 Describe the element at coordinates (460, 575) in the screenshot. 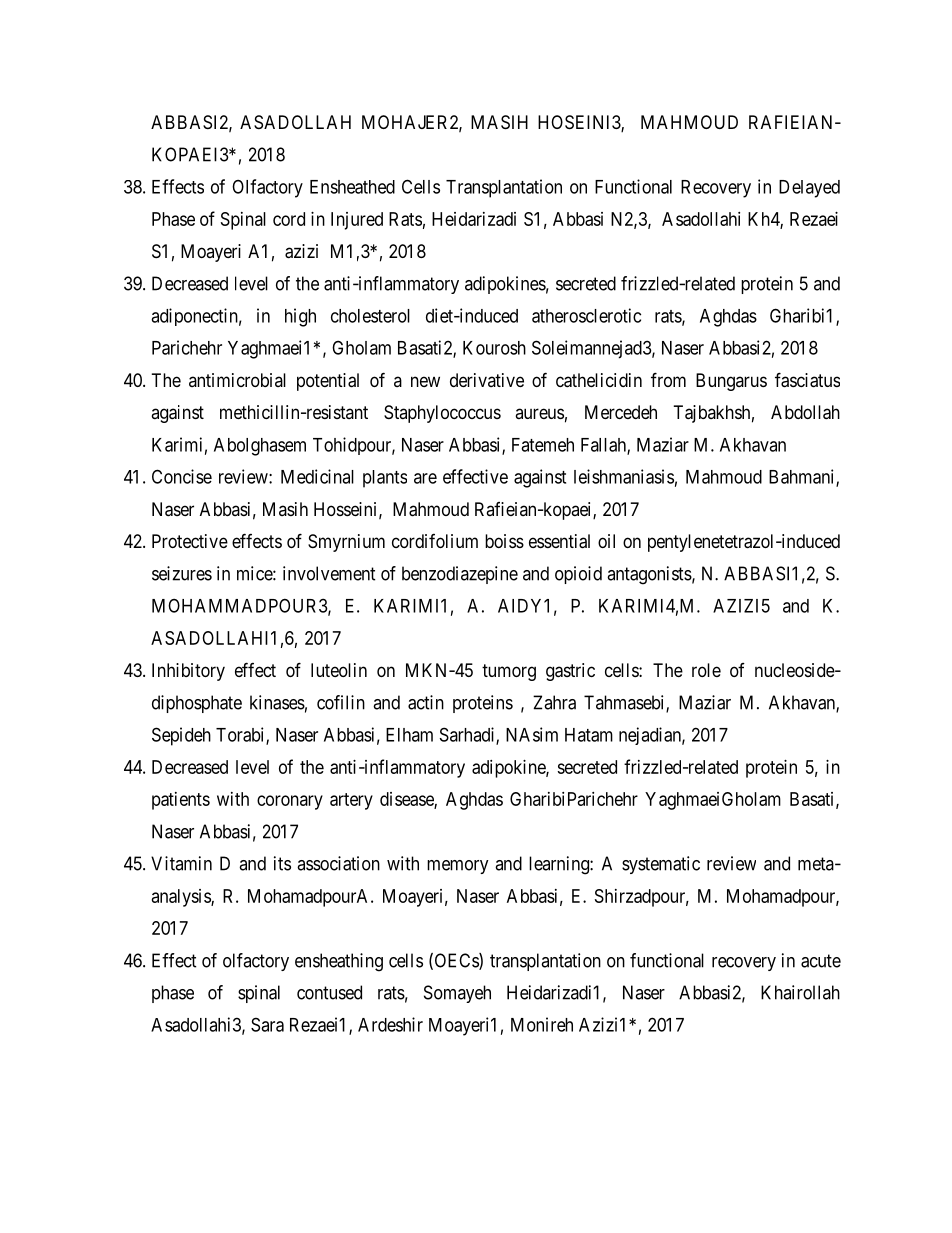

I see `benzodiazepine` at that location.
